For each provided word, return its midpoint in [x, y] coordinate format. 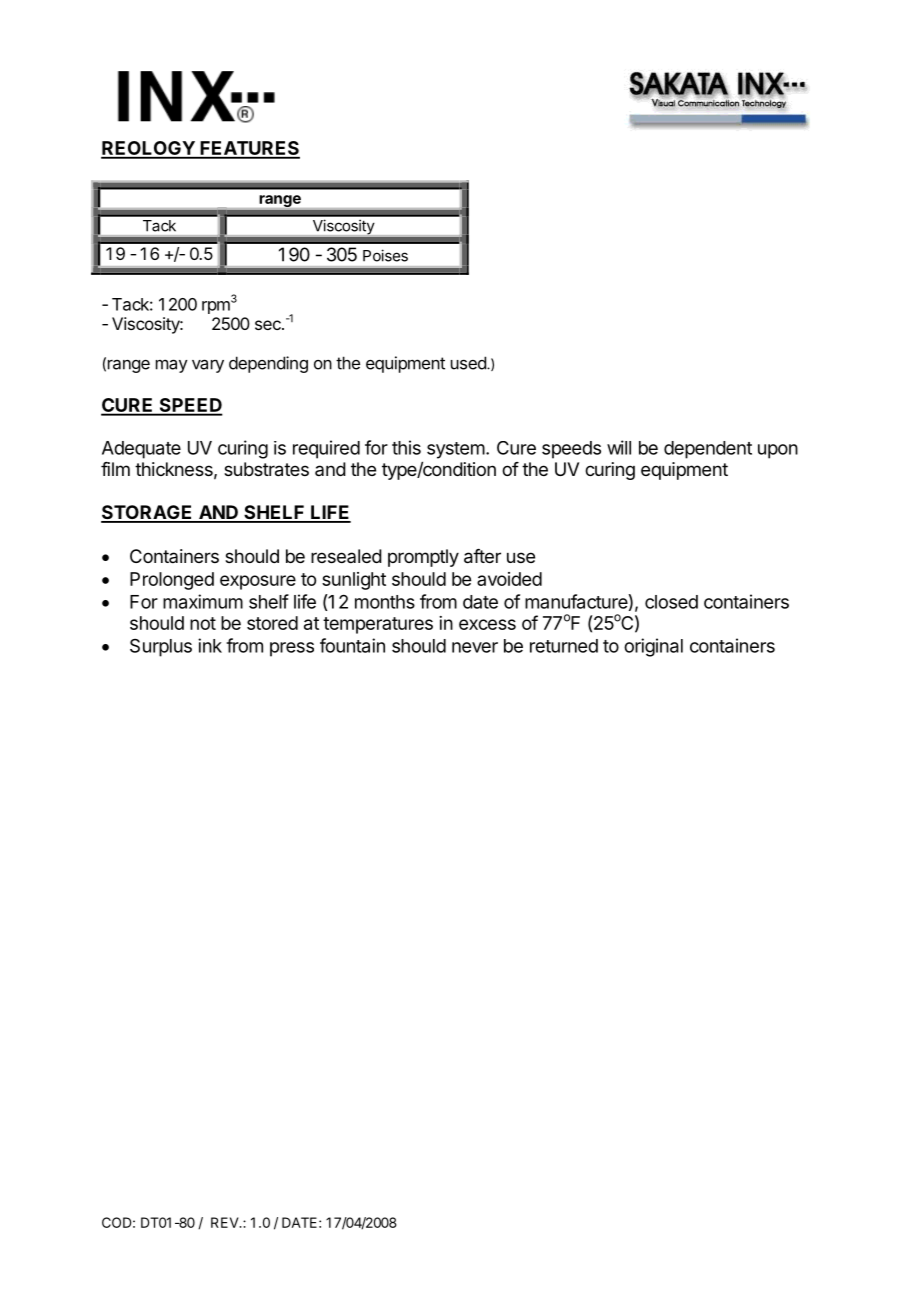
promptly [423, 558]
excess [487, 624]
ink [210, 645]
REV [226, 1222]
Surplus [161, 648]
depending [268, 364]
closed [671, 602]
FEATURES [249, 149]
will [619, 447]
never [475, 647]
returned [564, 646]
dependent [708, 450]
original [653, 647]
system [456, 450]
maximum [203, 601]
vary [208, 366]
